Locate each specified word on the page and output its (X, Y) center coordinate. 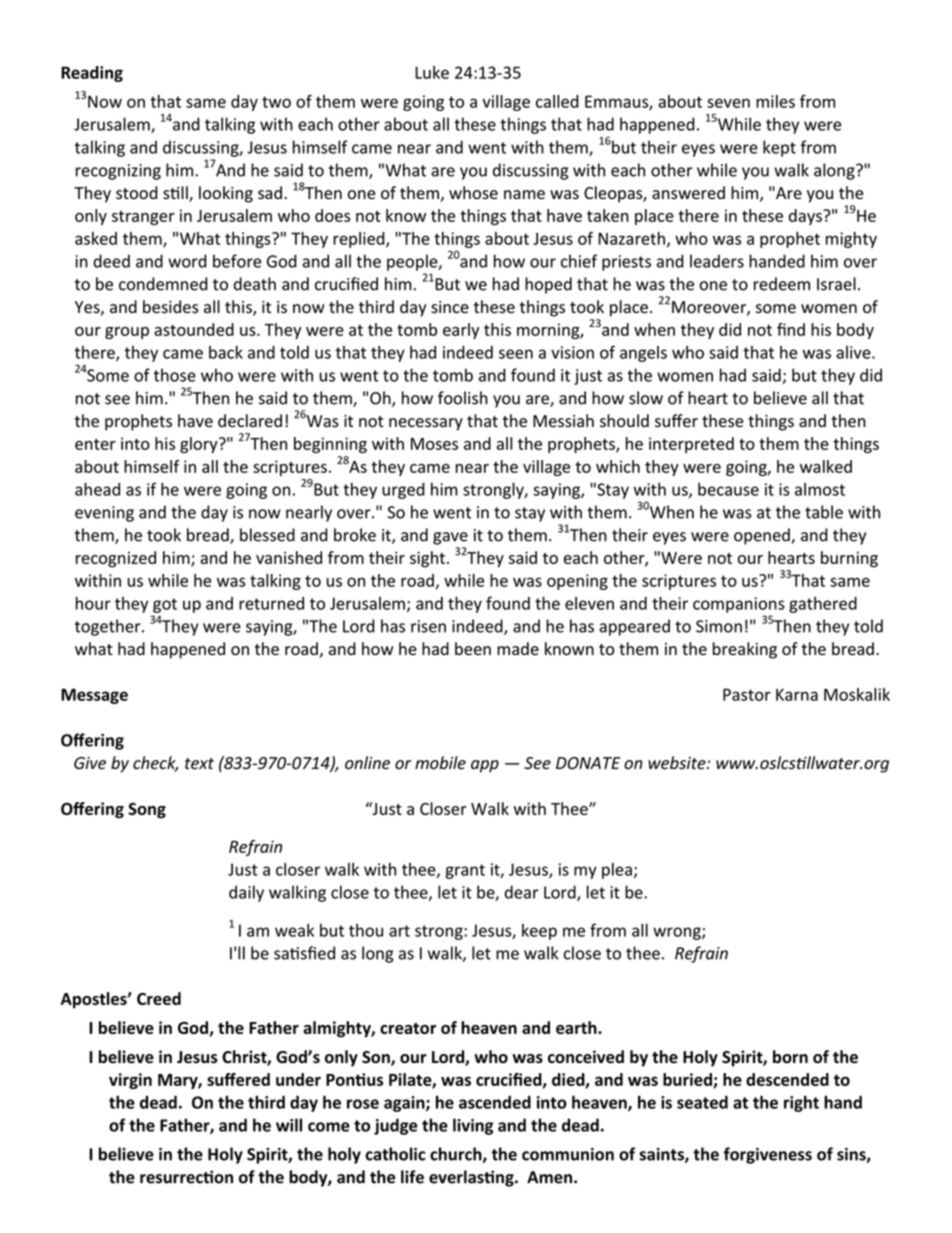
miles (775, 101)
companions (739, 605)
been (473, 649)
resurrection (186, 1177)
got (165, 605)
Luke (432, 72)
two (276, 102)
